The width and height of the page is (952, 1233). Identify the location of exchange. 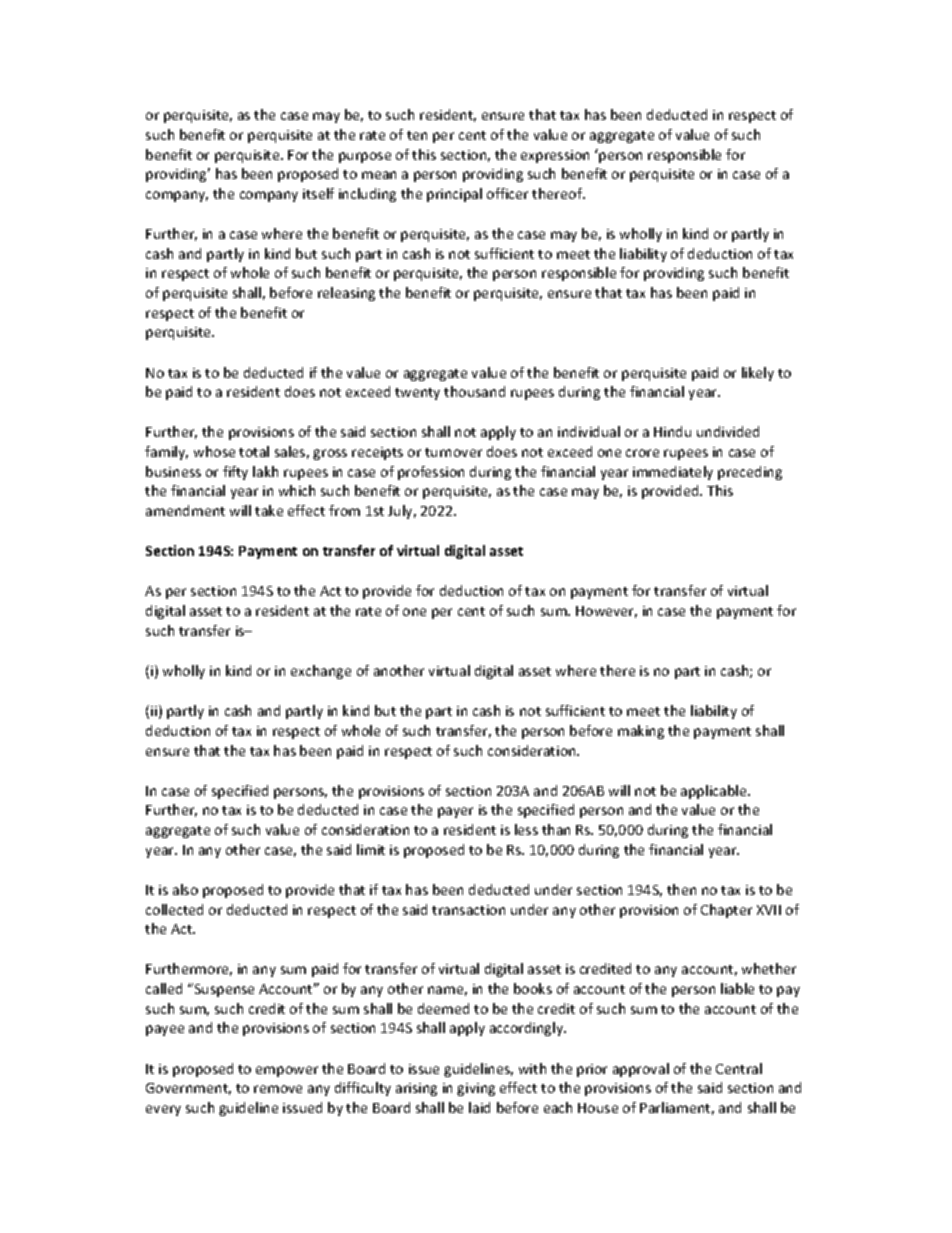
(321, 672).
